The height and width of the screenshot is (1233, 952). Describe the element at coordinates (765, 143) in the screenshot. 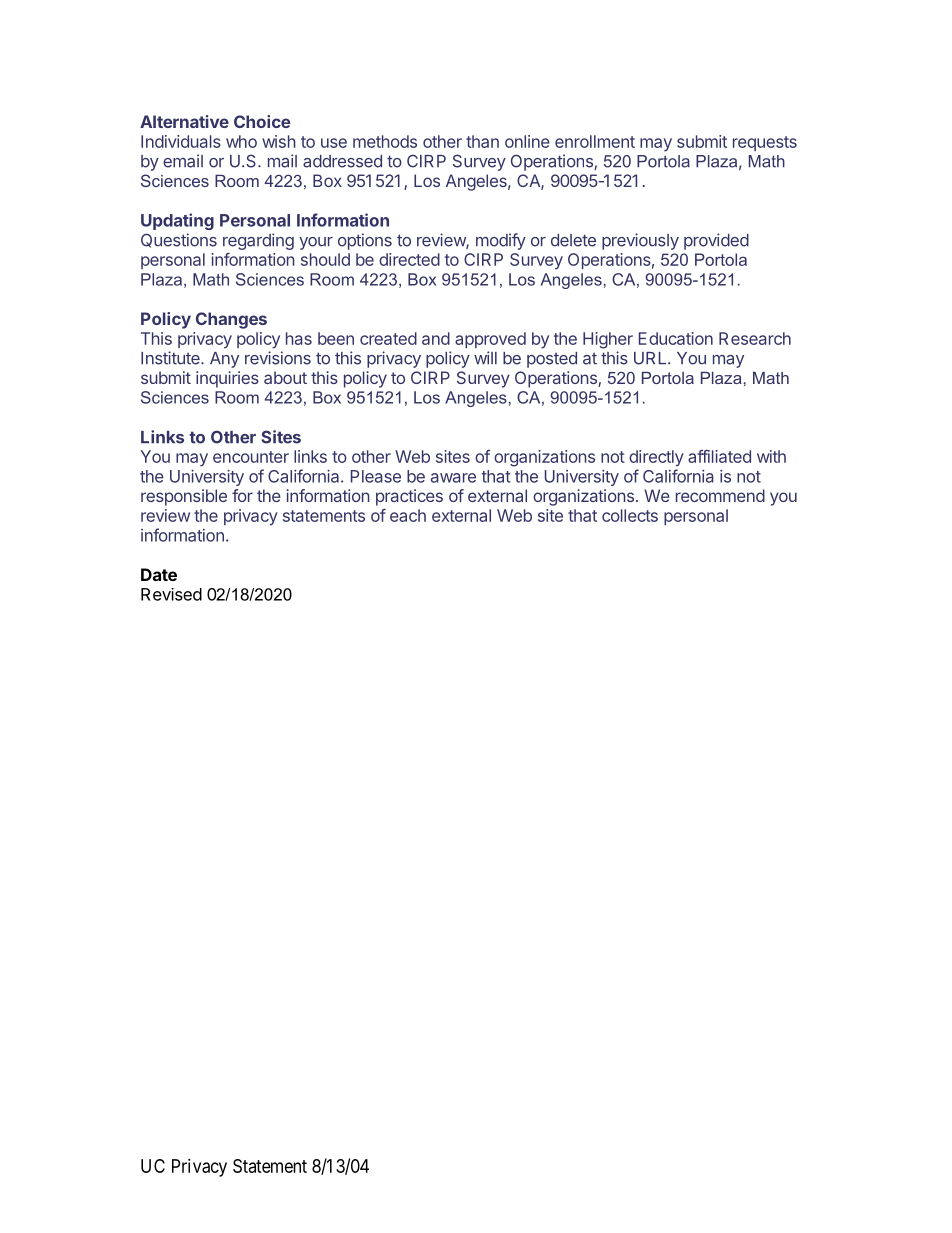

I see `requests` at that location.
